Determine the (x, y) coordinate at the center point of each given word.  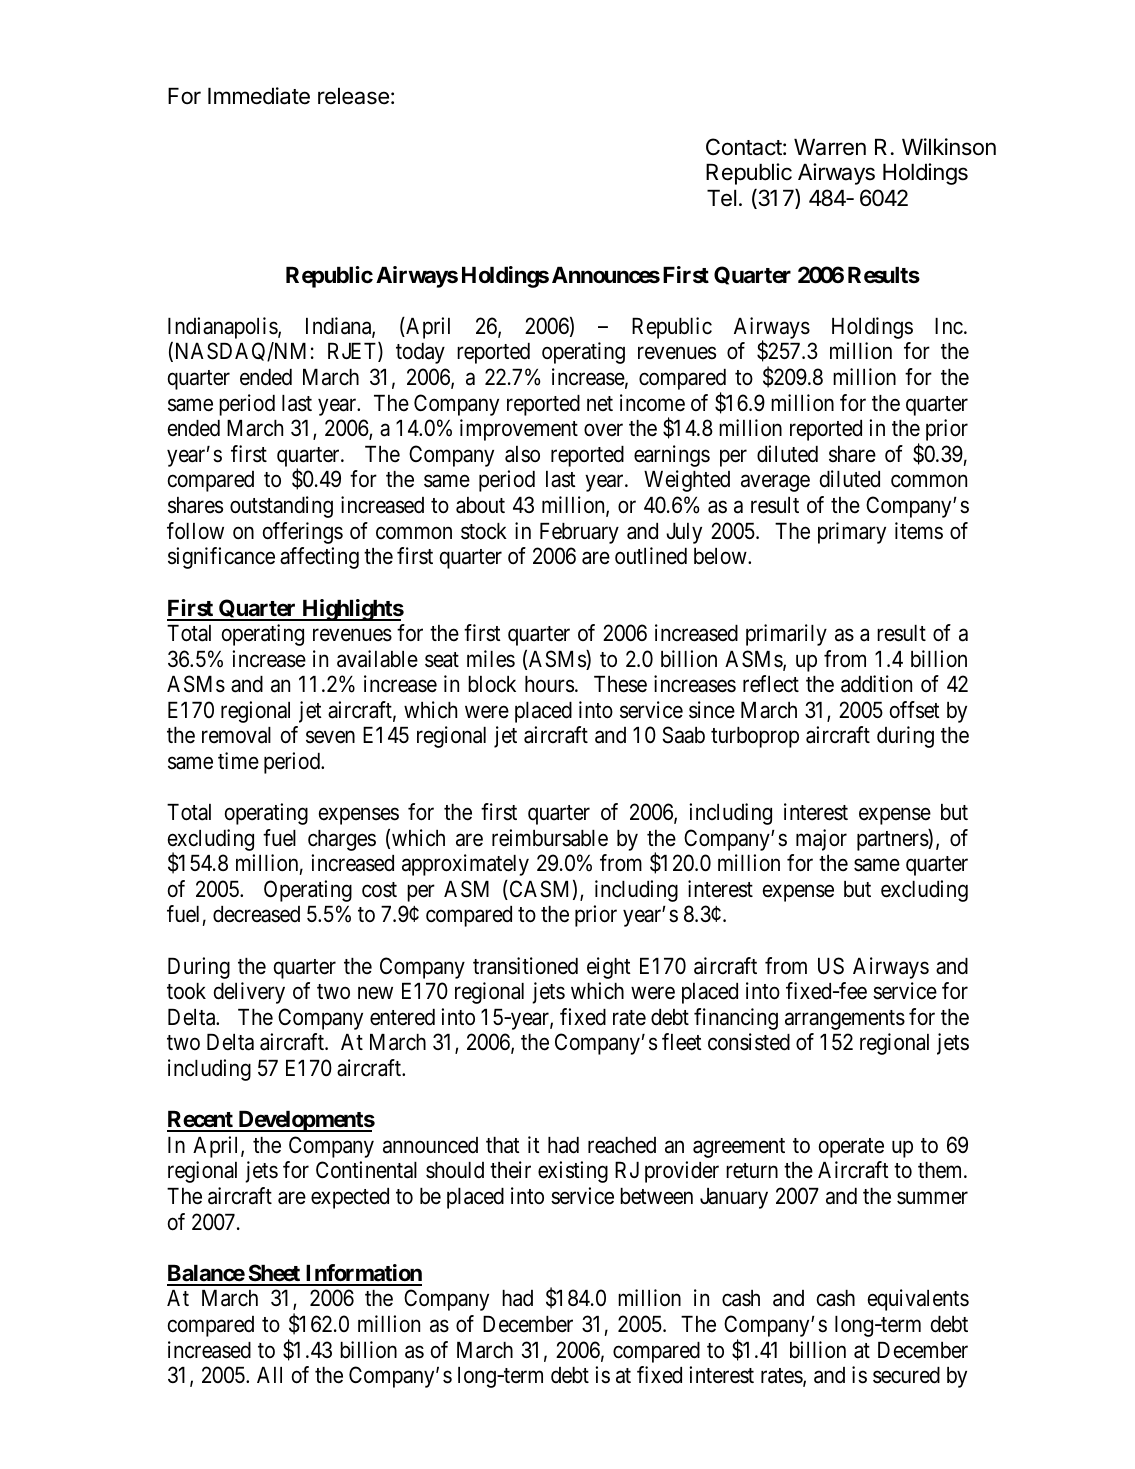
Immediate (259, 96)
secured (906, 1375)
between (656, 1196)
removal (236, 735)
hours (549, 684)
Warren (830, 147)
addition (876, 684)
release (353, 96)
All (269, 1375)
